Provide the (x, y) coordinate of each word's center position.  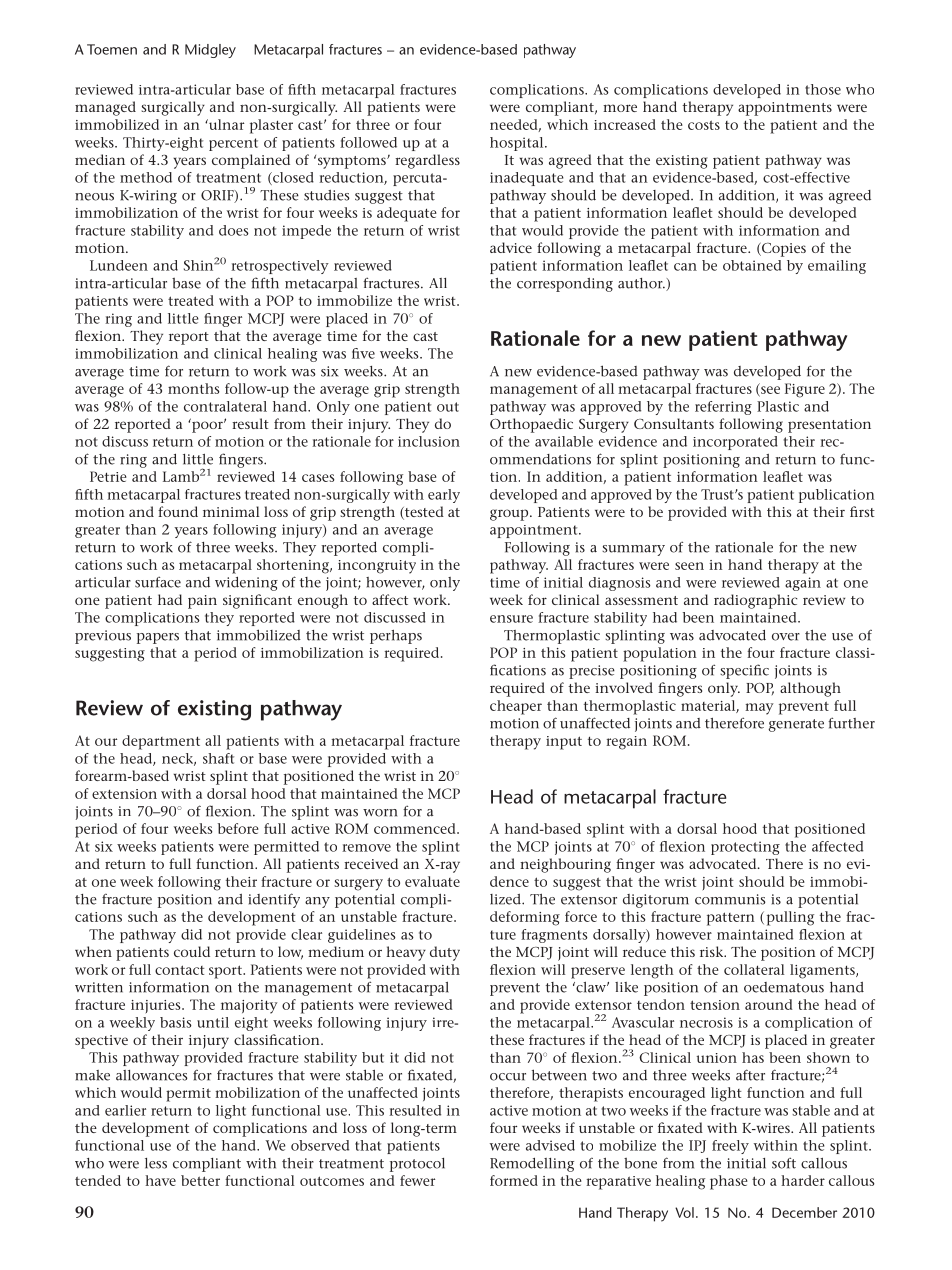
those (823, 89)
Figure (805, 390)
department (161, 742)
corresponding (565, 285)
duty (445, 953)
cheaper (516, 707)
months (193, 388)
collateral (754, 969)
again (803, 584)
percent (233, 144)
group (510, 515)
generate (796, 725)
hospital (518, 144)
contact (179, 970)
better (200, 1180)
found (178, 511)
